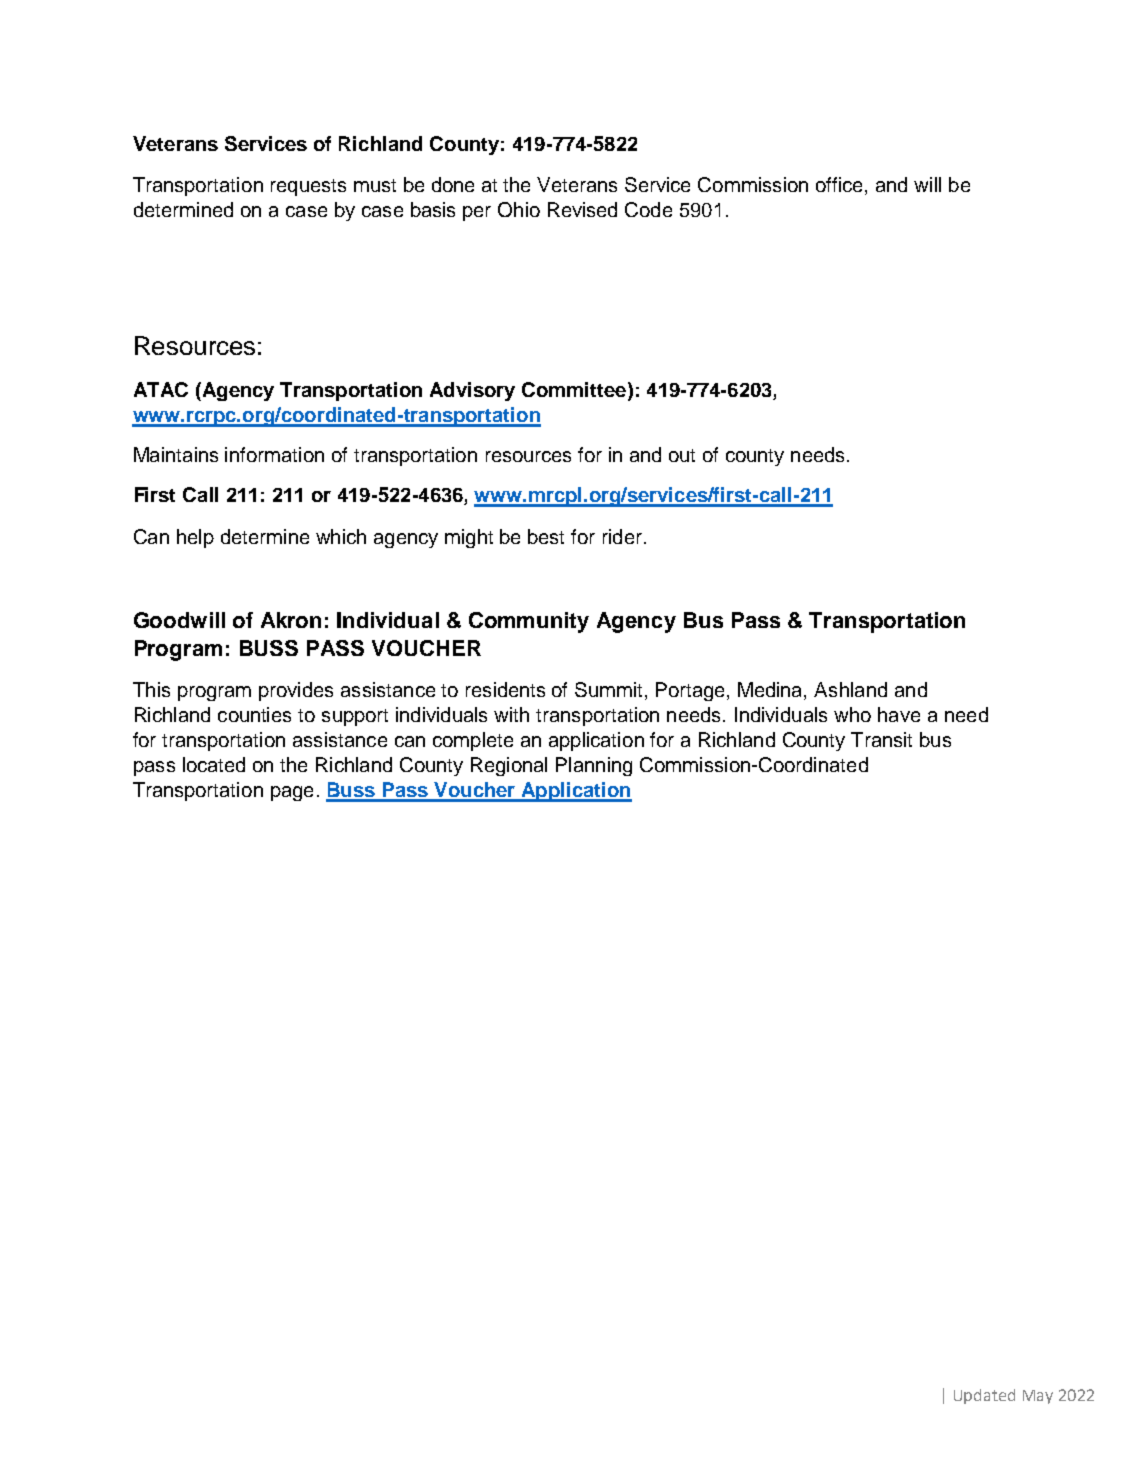  What do you see at coordinates (308, 187) in the screenshot?
I see `requests` at bounding box center [308, 187].
